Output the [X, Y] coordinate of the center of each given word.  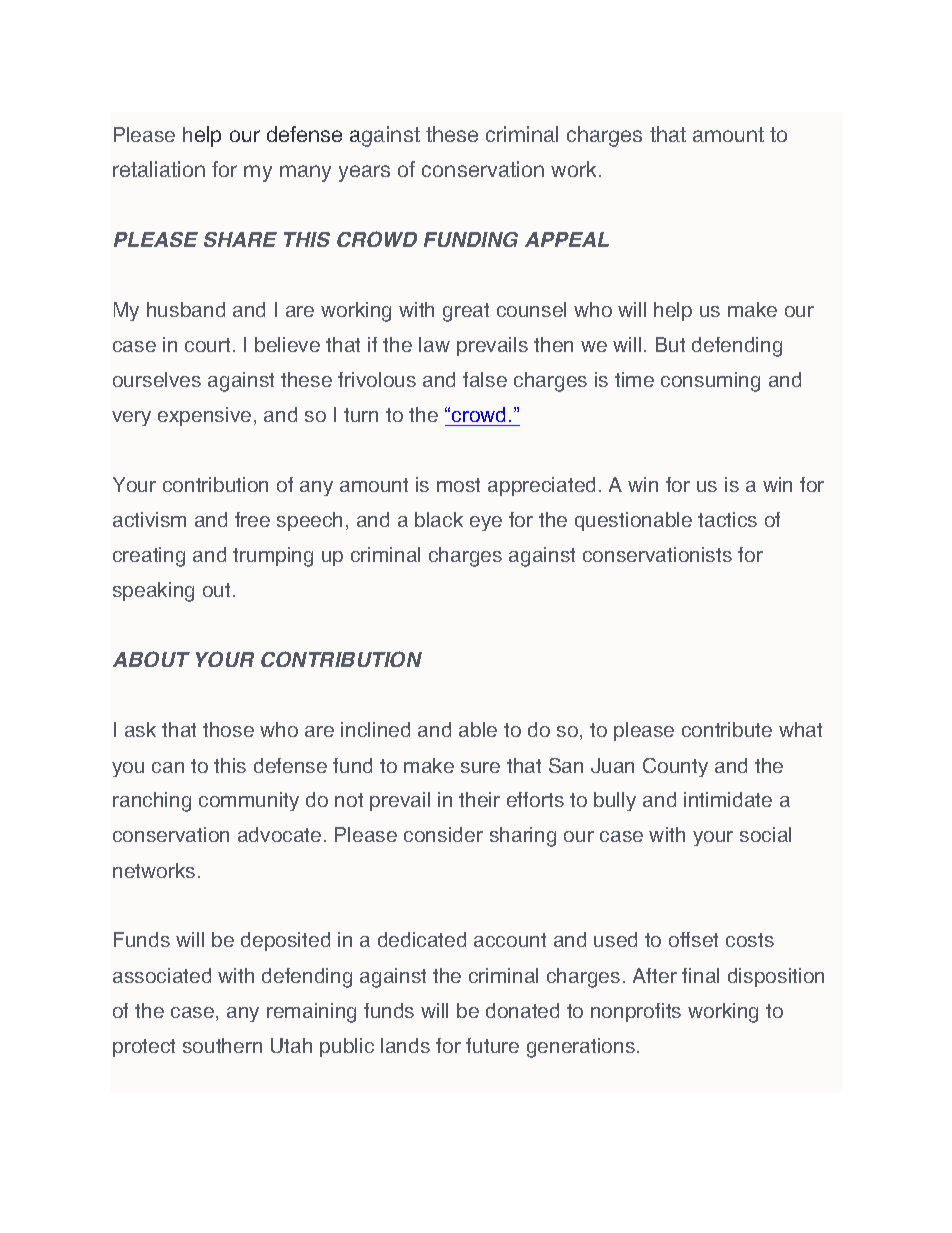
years [364, 173]
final [700, 975]
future [492, 1045]
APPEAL [567, 239]
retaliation [159, 169]
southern [222, 1045]
